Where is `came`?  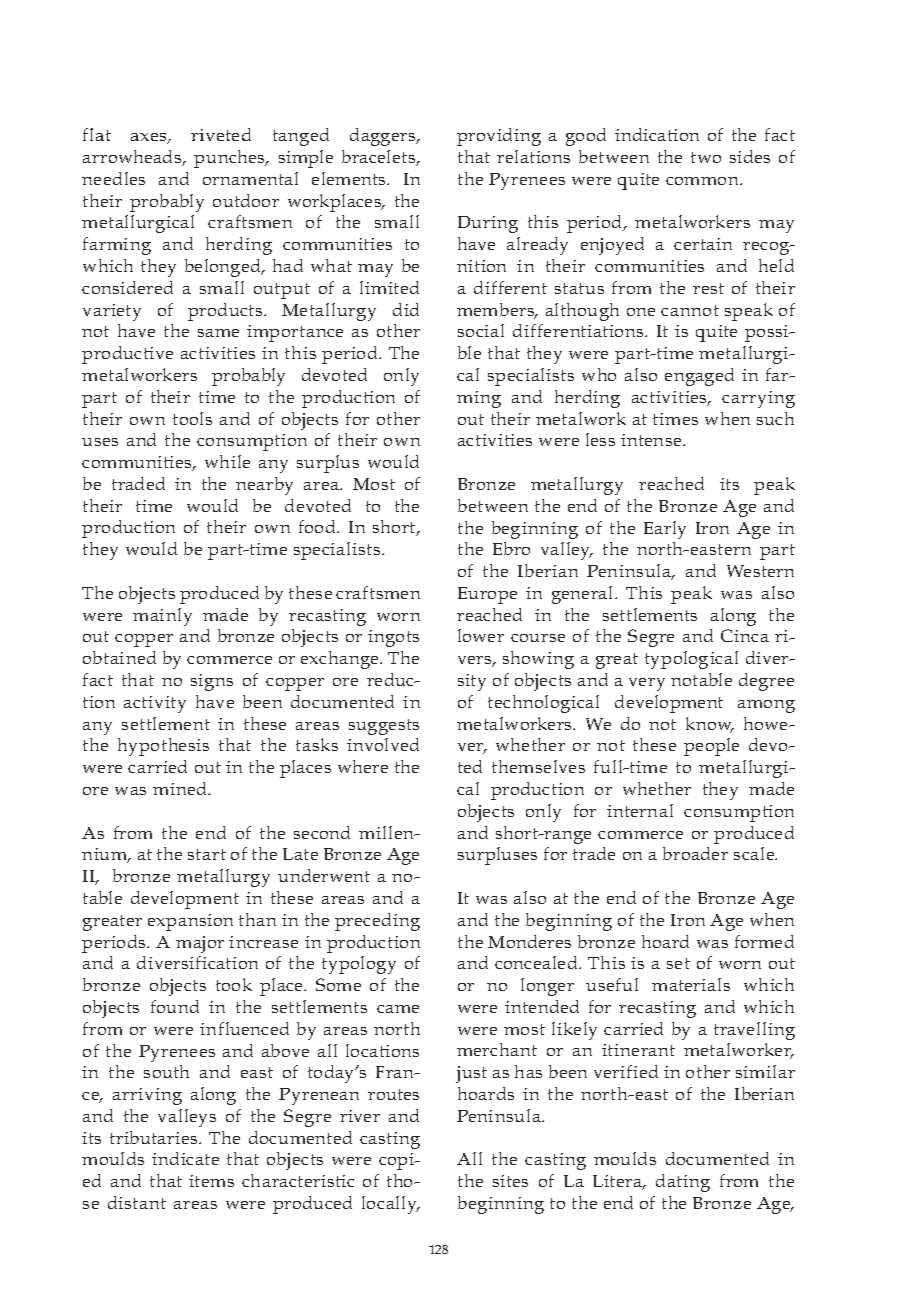
came is located at coordinates (398, 1009).
